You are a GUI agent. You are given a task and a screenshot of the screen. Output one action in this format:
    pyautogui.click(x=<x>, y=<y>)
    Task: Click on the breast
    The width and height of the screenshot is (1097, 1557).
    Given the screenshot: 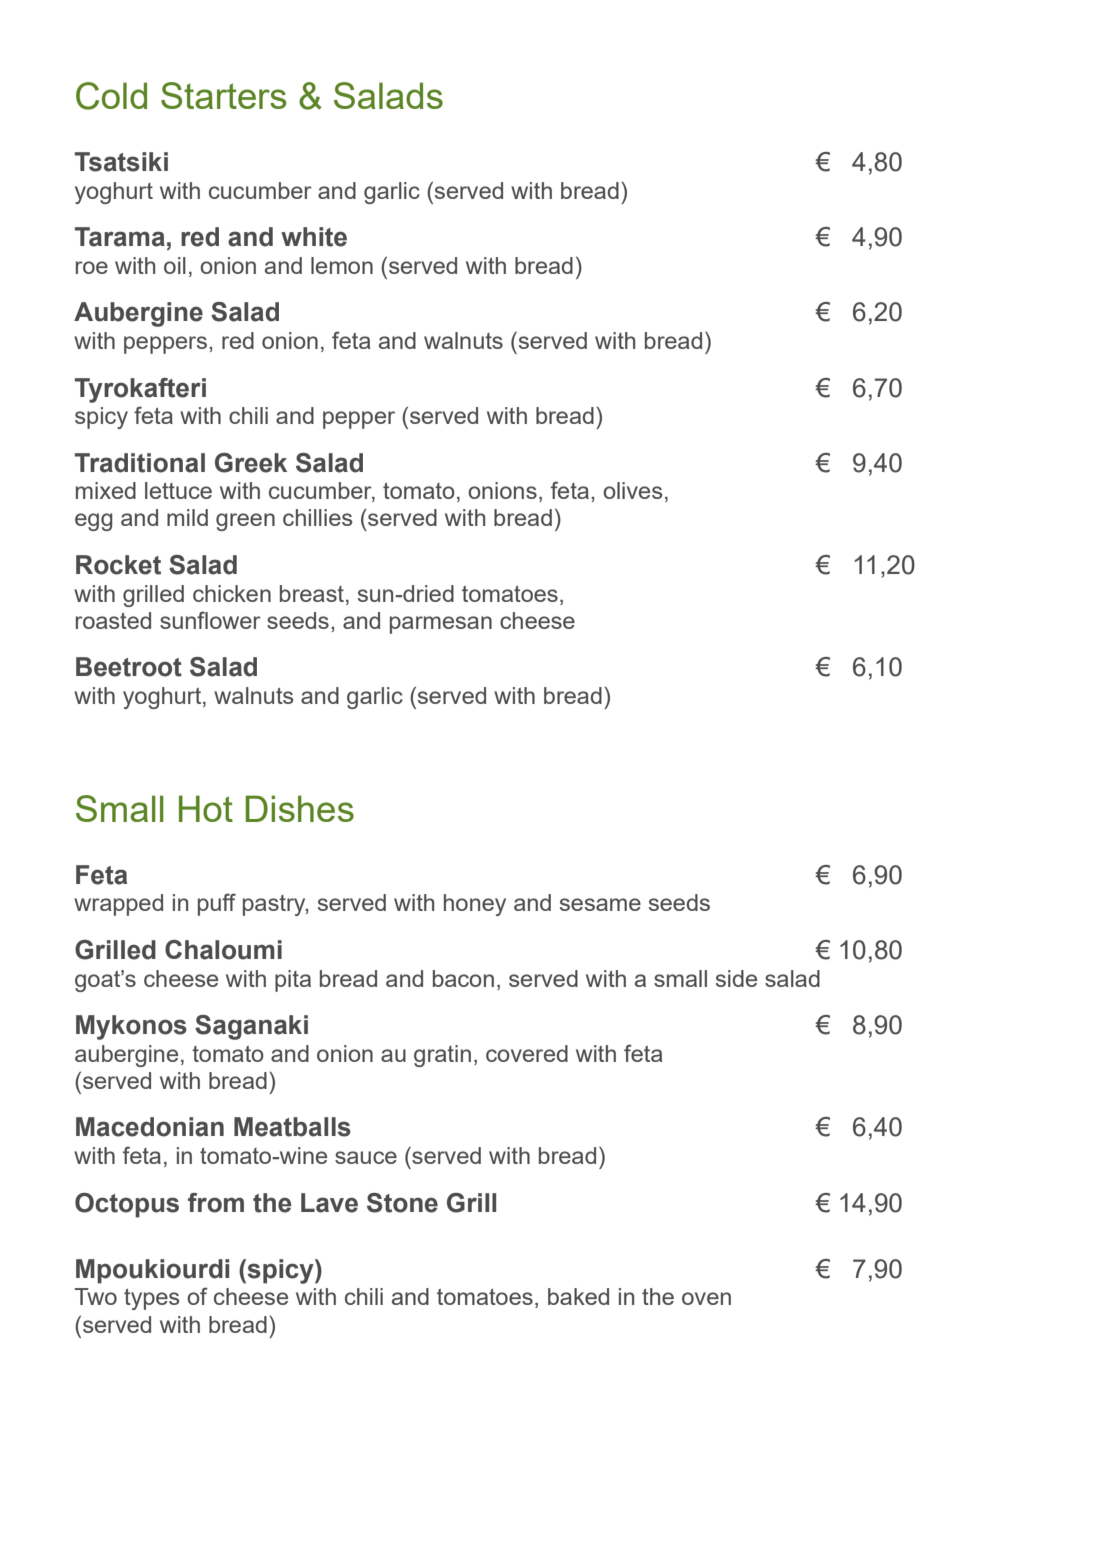 What is the action you would take?
    pyautogui.click(x=312, y=593)
